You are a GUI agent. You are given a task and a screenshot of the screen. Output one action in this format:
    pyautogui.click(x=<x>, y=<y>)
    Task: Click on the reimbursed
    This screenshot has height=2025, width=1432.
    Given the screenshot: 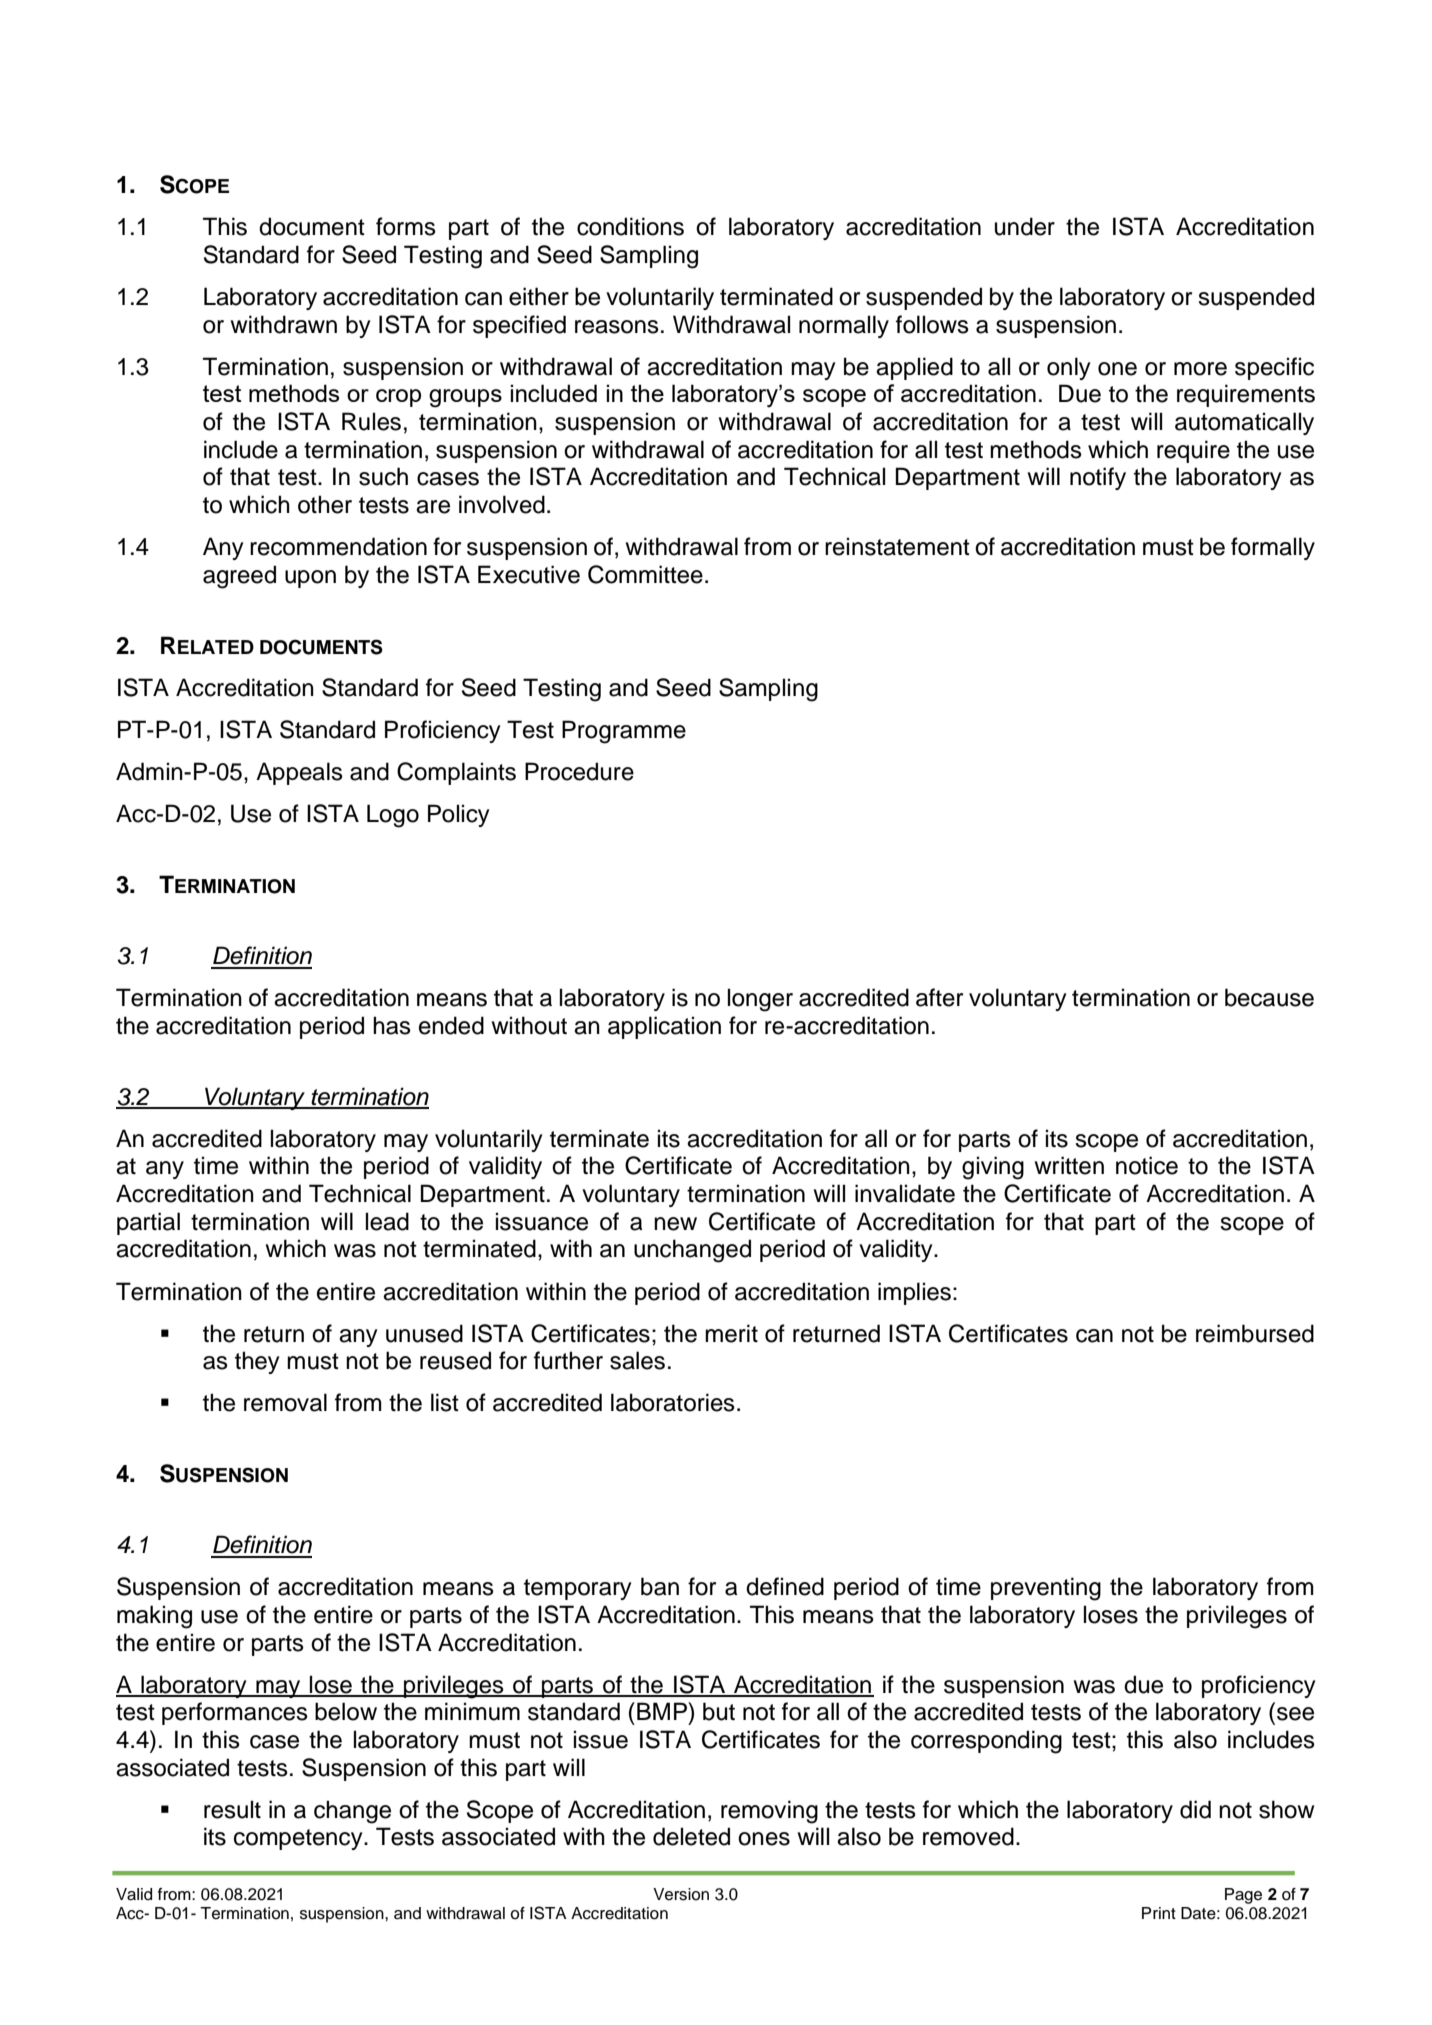 What is the action you would take?
    pyautogui.click(x=1255, y=1333)
